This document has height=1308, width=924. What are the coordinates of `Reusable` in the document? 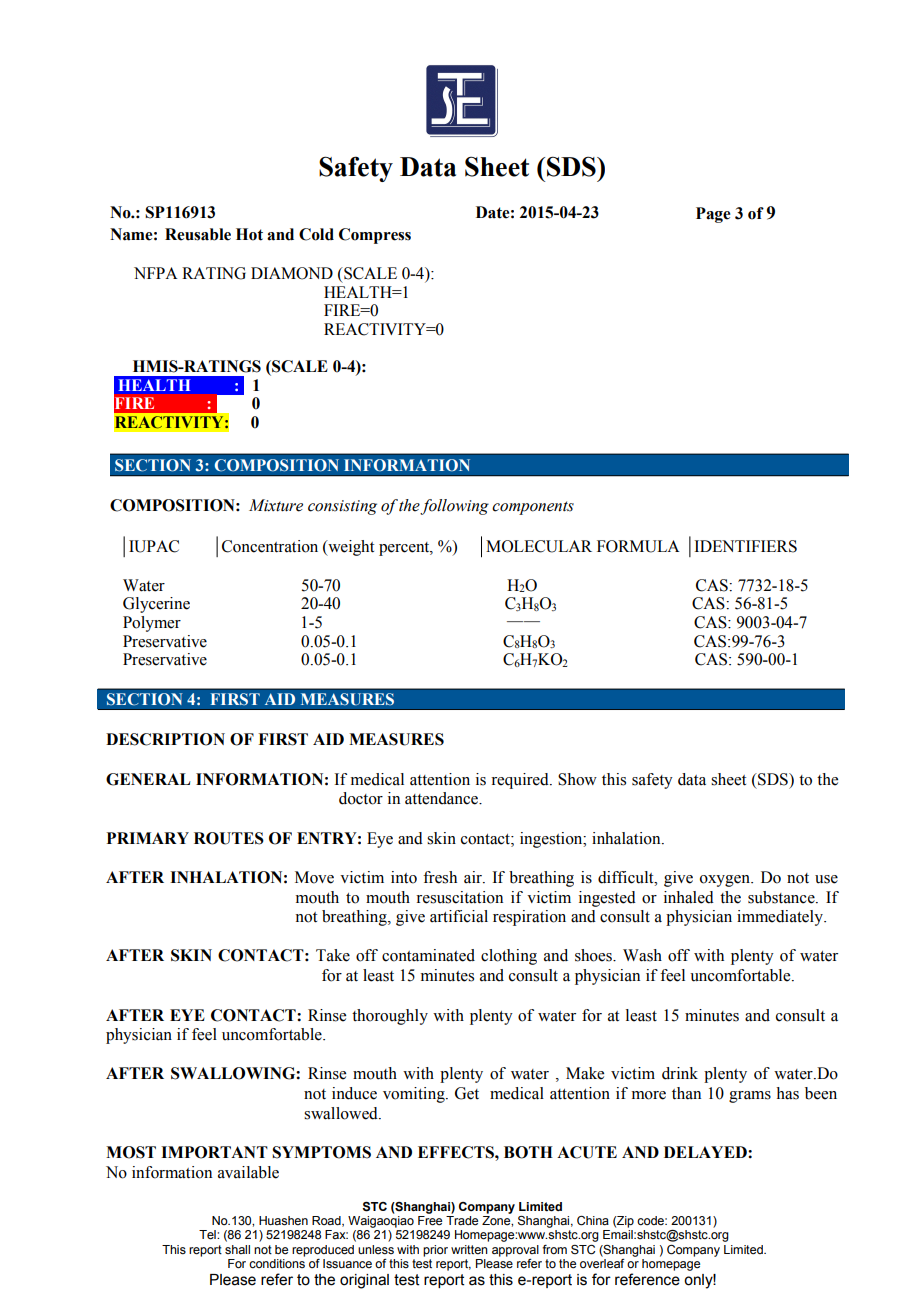 It's located at (198, 234).
